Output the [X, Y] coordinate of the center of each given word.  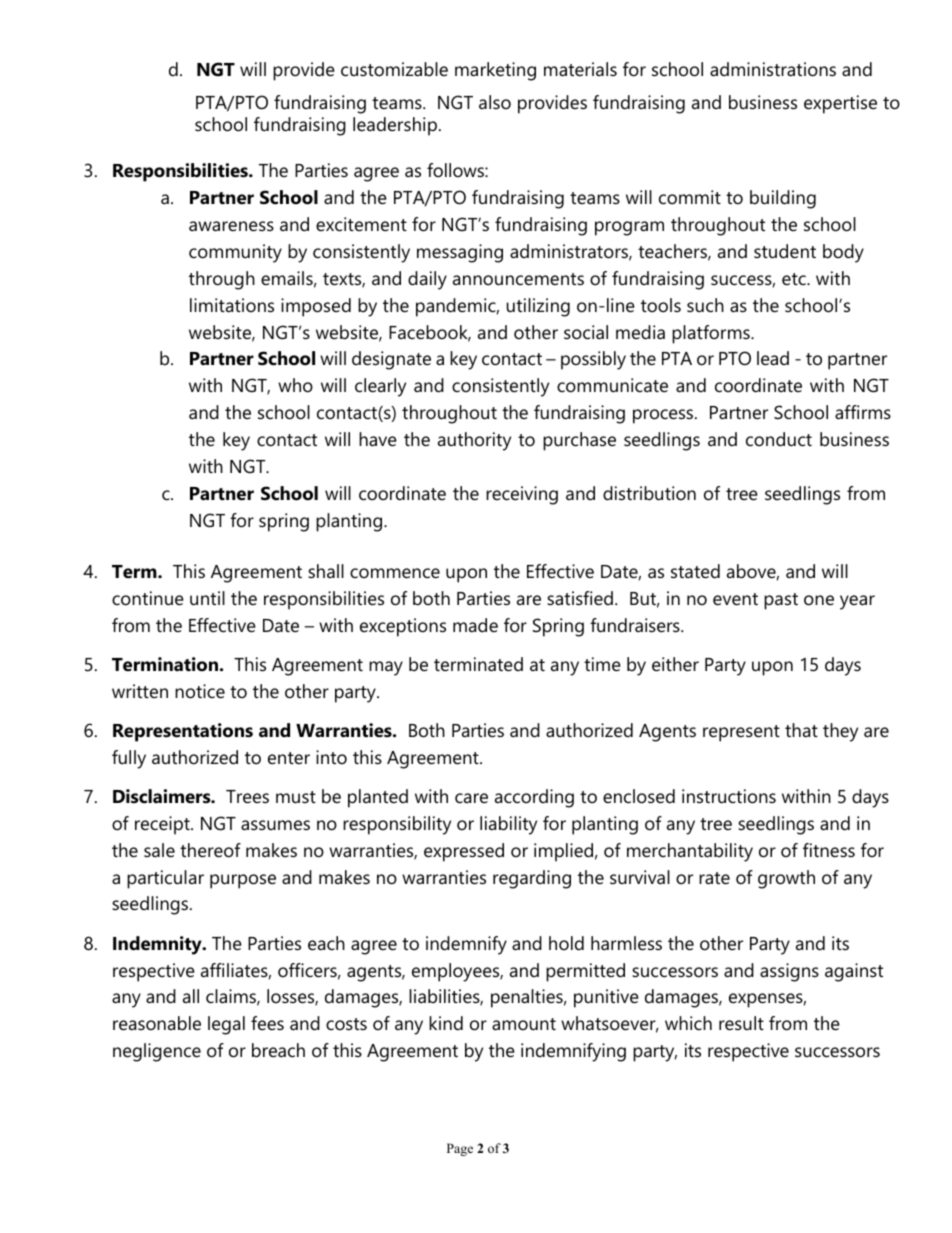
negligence [157, 1052]
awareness [231, 226]
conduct [779, 439]
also [495, 102]
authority [474, 441]
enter [289, 758]
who [295, 385]
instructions [729, 796]
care [471, 798]
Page [460, 1149]
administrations [773, 69]
